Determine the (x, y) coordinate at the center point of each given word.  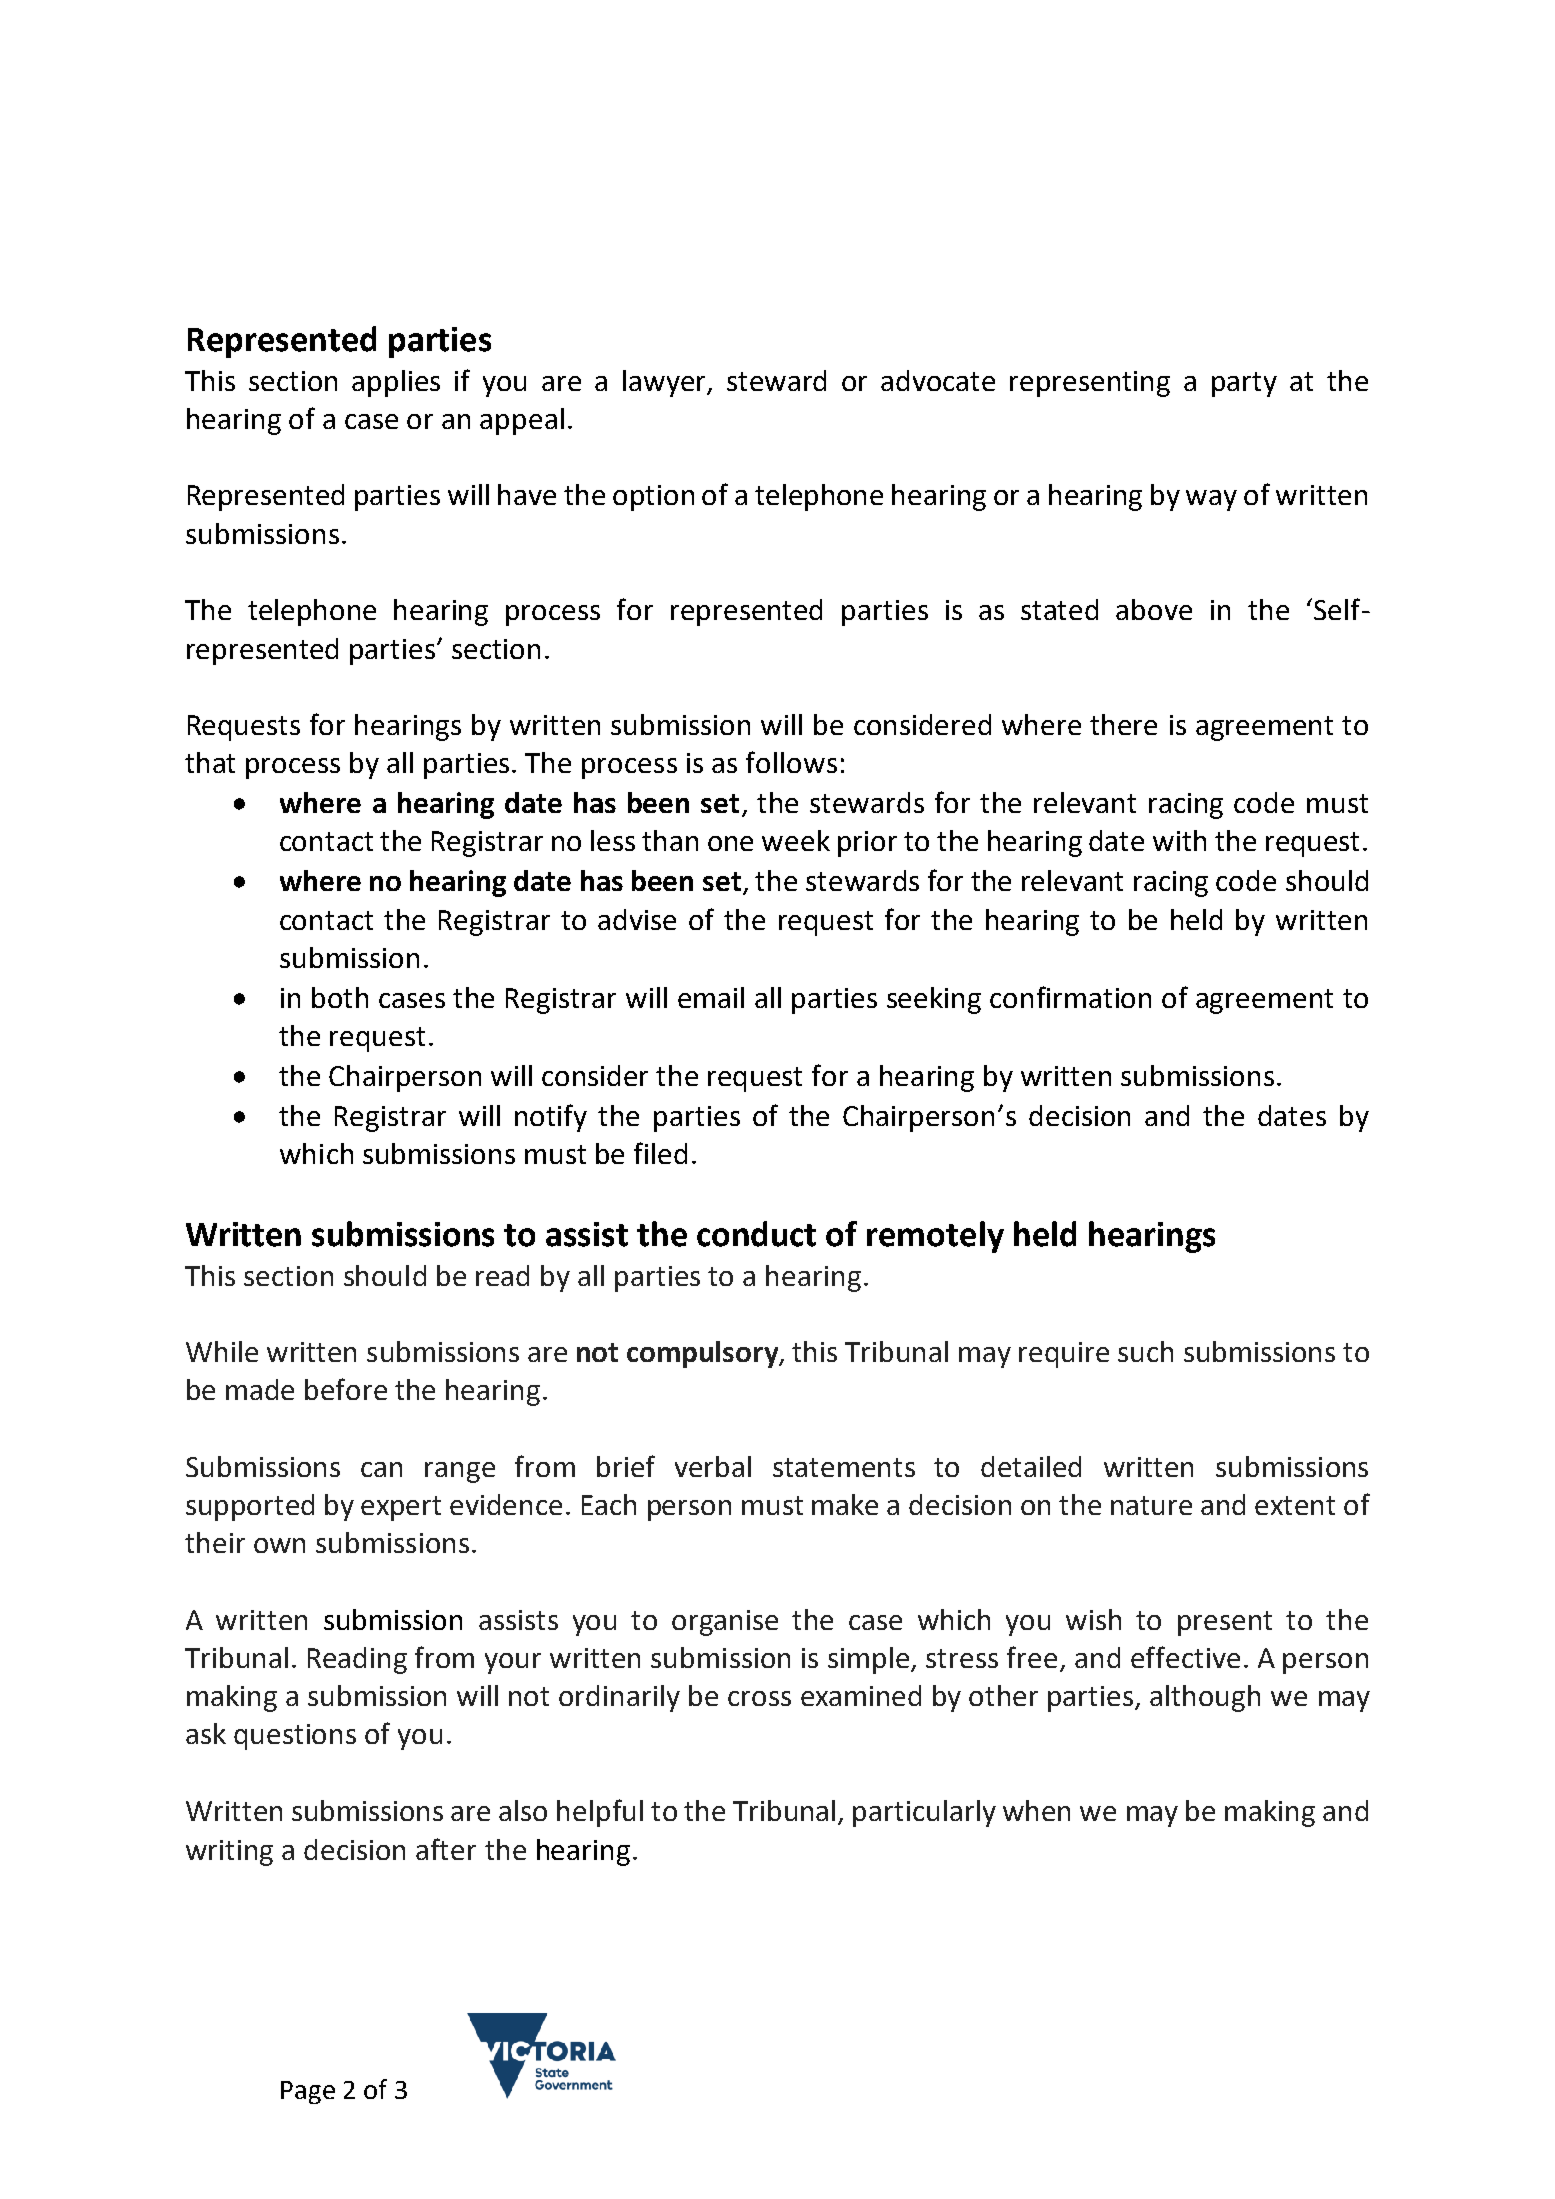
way (1211, 500)
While (222, 1351)
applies (396, 383)
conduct (756, 1234)
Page (308, 2092)
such (1145, 1351)
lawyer (666, 383)
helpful (600, 1813)
